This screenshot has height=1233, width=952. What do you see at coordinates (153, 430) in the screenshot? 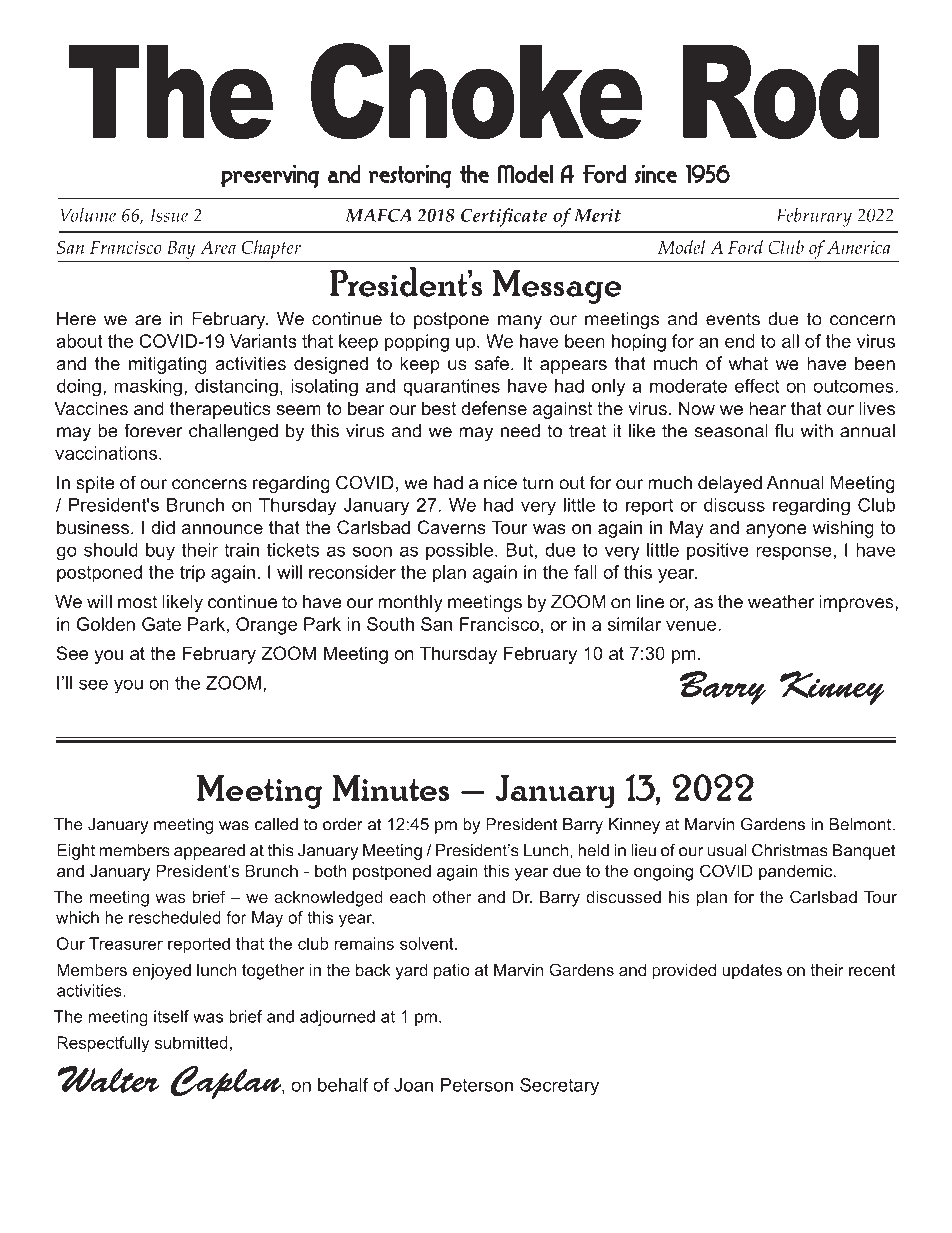
I see `forever` at bounding box center [153, 430].
